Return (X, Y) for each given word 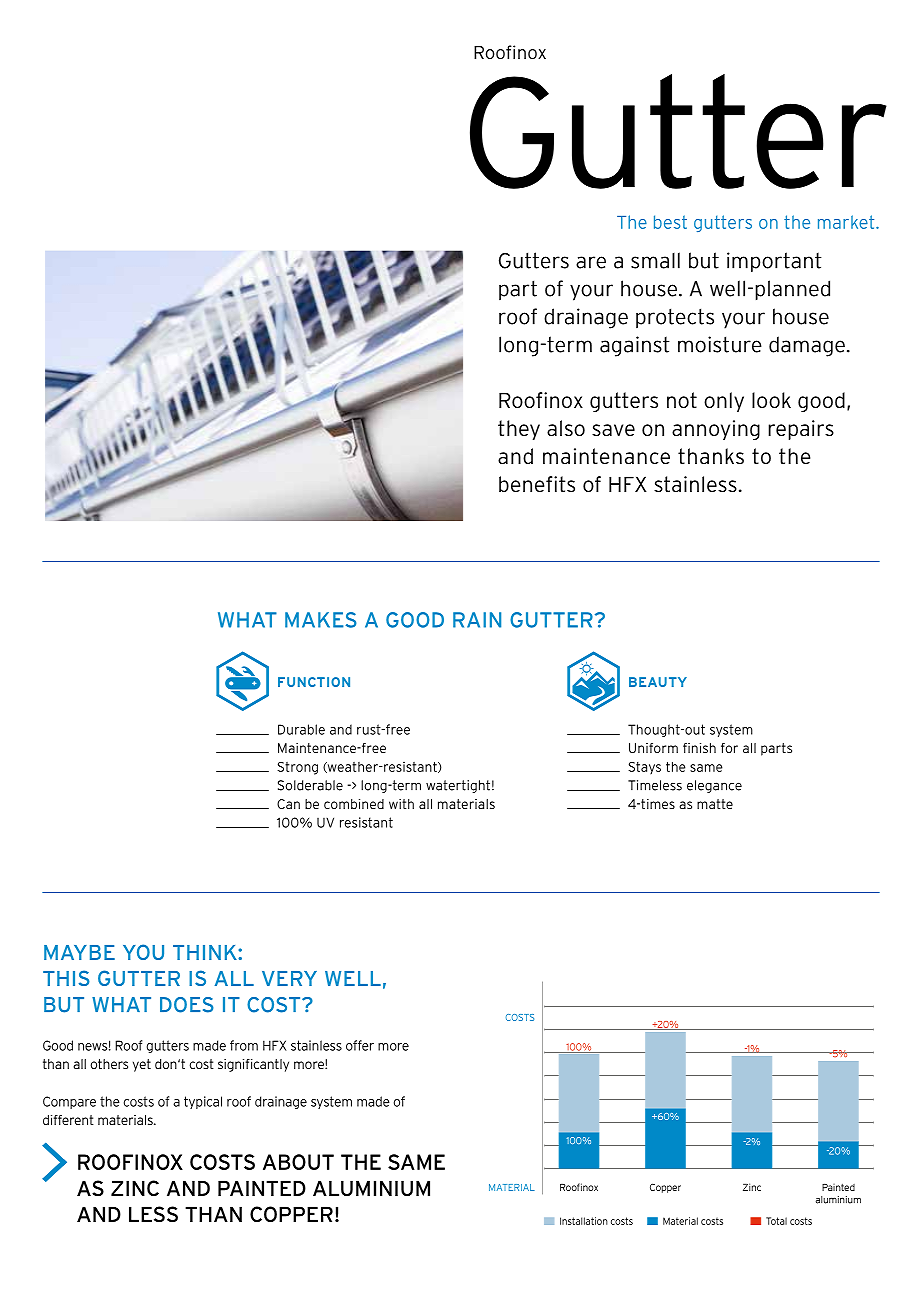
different (68, 1120)
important (774, 262)
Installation (584, 1221)
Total (776, 1221)
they (519, 430)
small (655, 260)
